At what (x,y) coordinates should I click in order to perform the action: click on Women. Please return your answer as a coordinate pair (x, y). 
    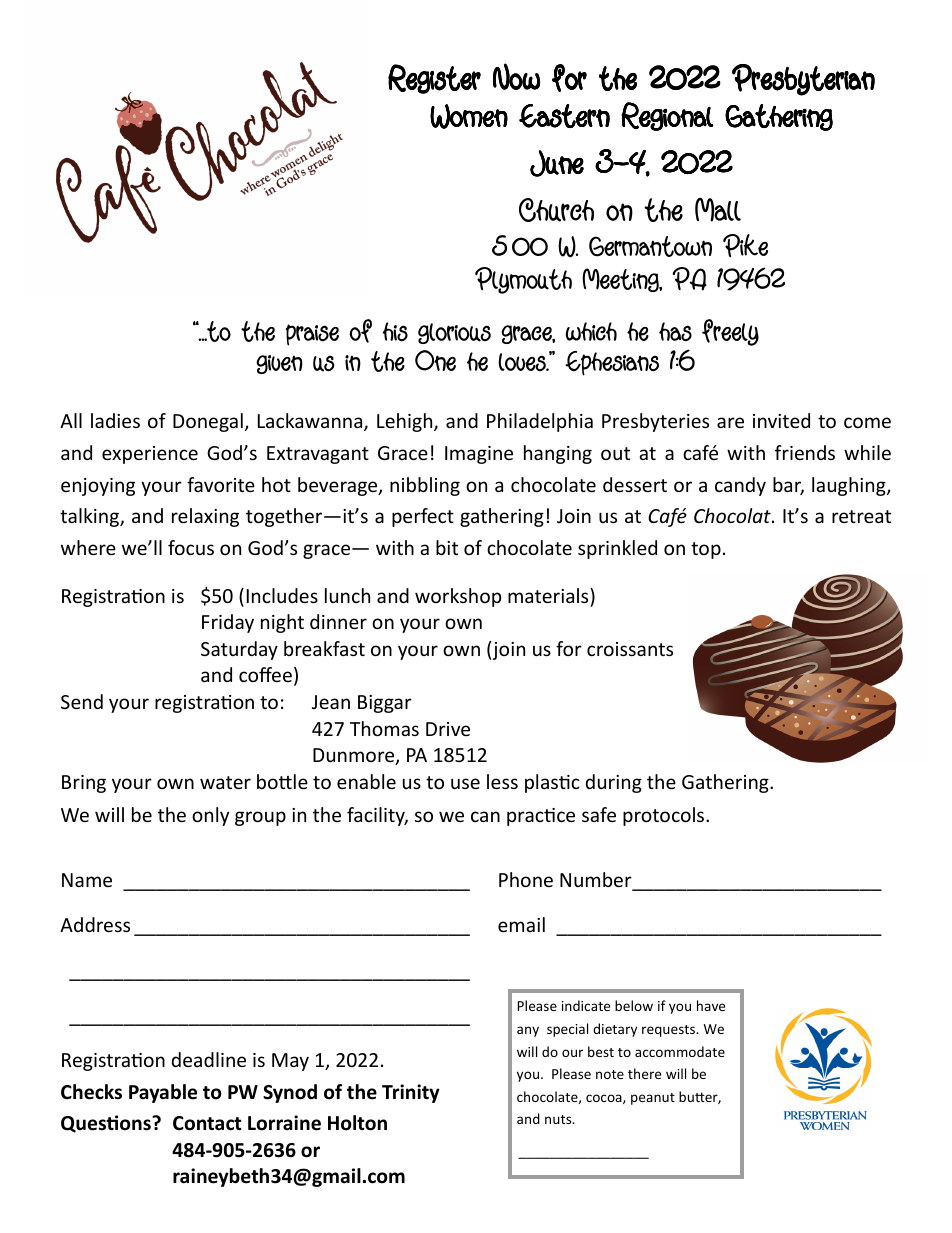
    Looking at the image, I should click on (469, 116).
